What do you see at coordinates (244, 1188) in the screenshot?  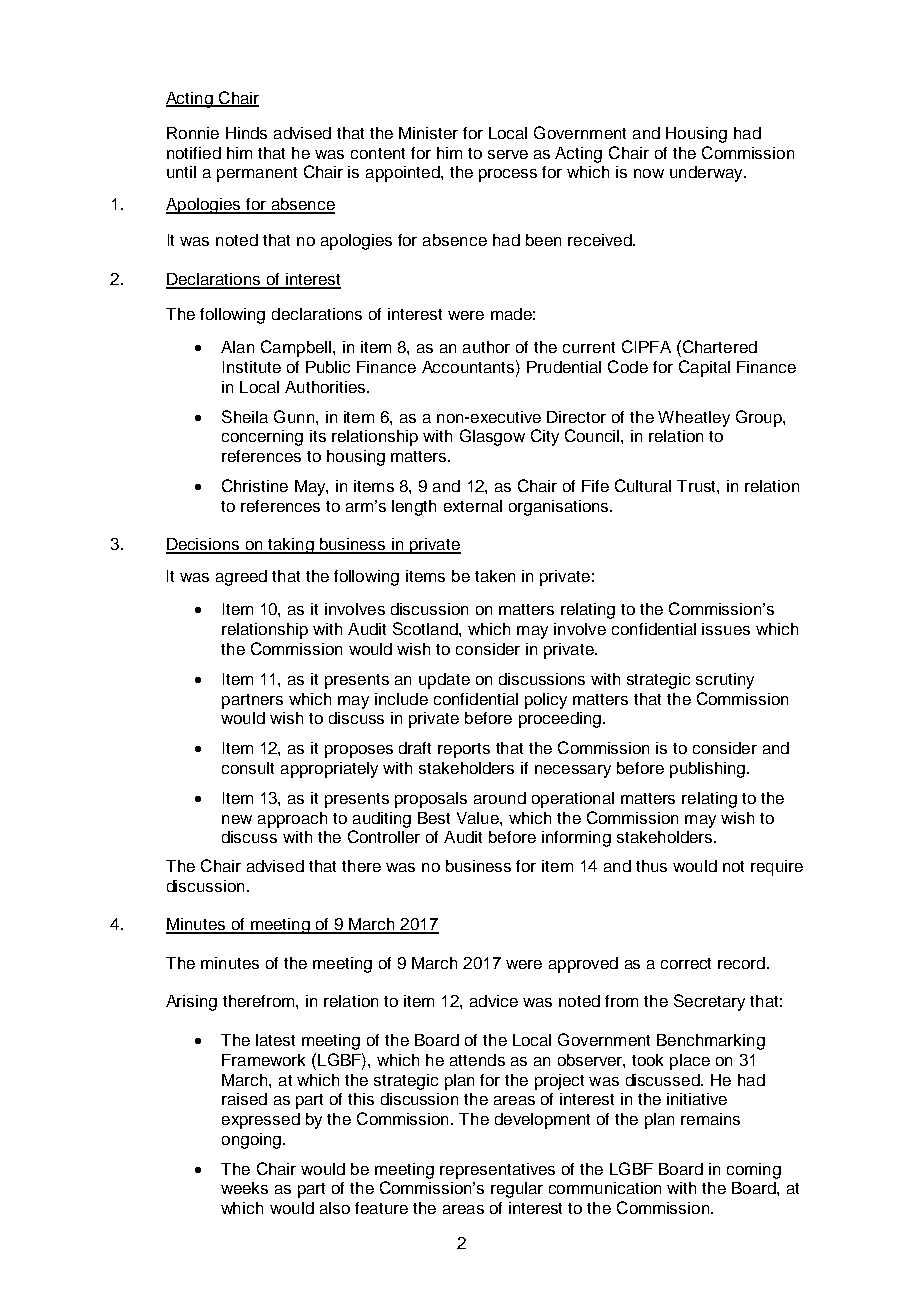 I see `weeks` at bounding box center [244, 1188].
